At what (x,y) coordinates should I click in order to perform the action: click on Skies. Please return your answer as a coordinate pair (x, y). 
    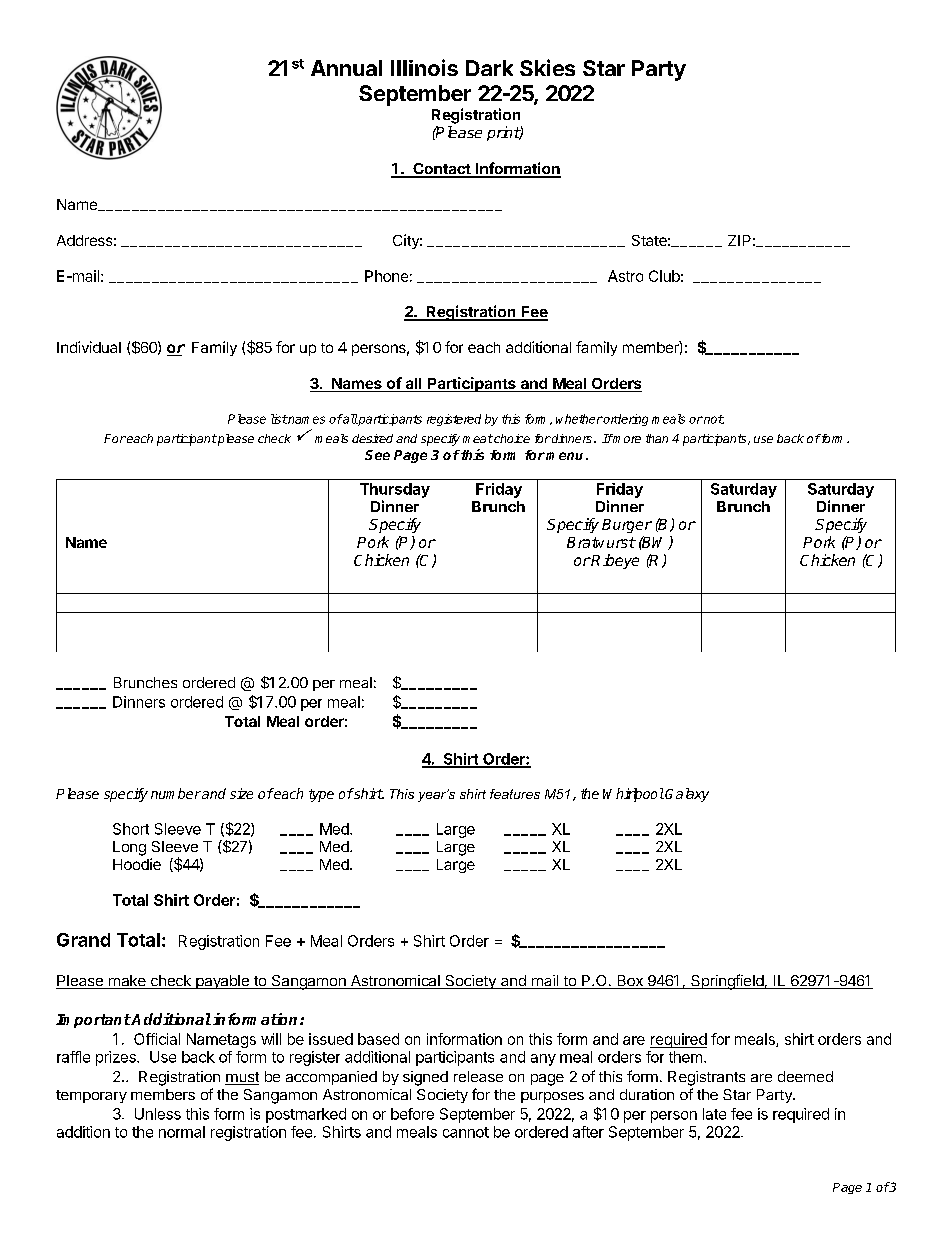
    Looking at the image, I should click on (547, 67).
